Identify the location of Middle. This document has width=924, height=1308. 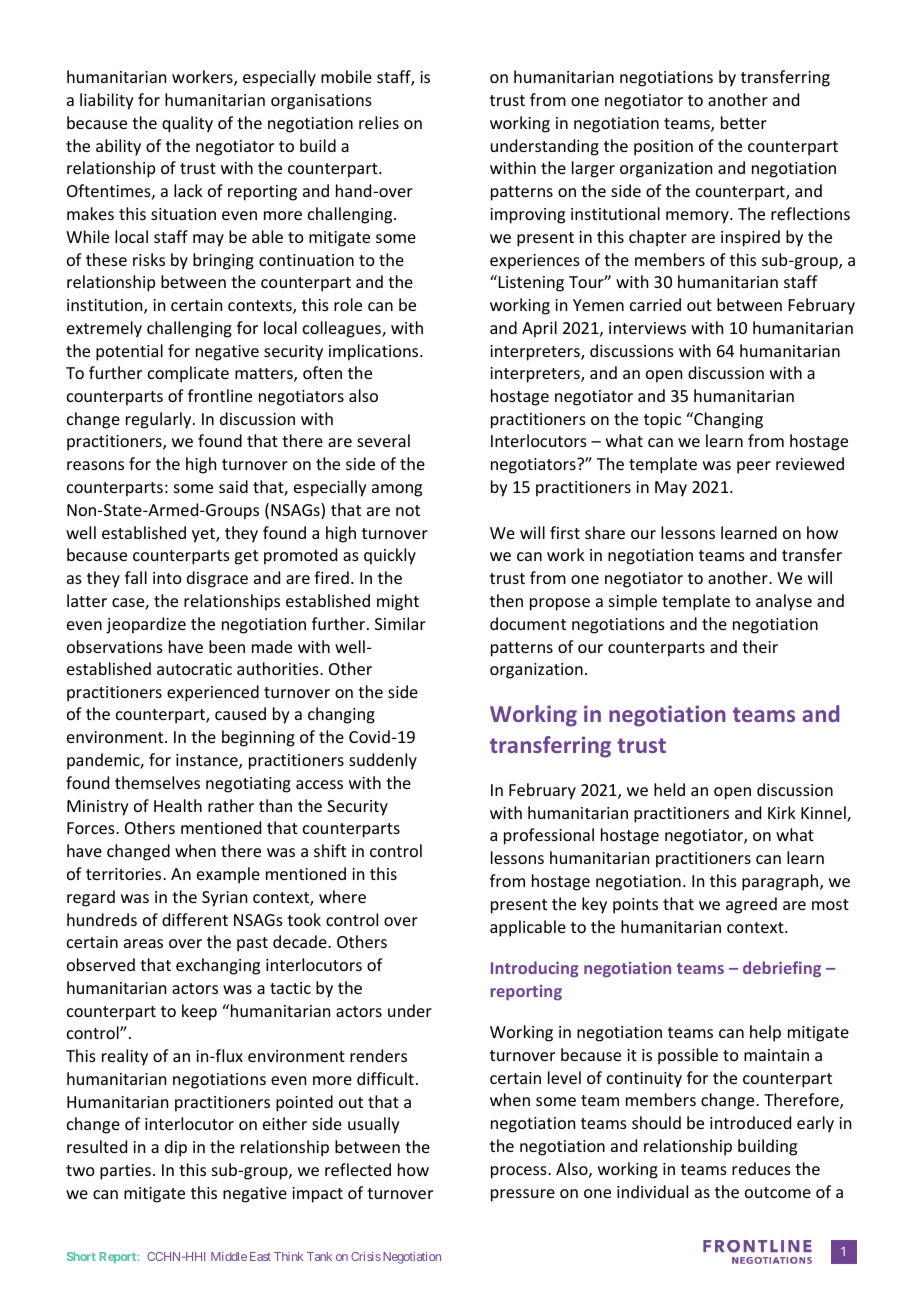
(229, 1256).
